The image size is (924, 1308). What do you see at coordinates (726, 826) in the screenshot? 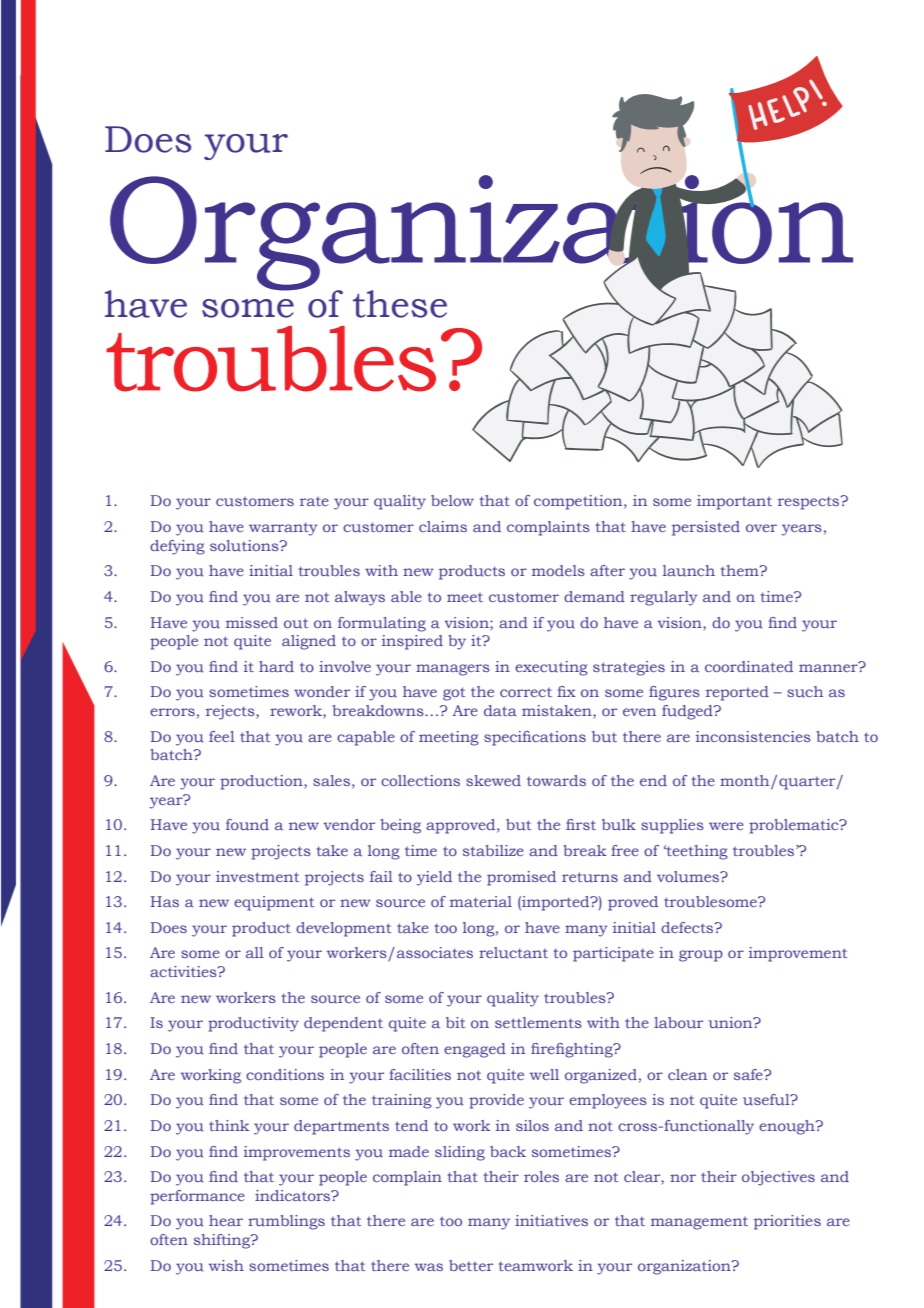
I see `were` at bounding box center [726, 826].
